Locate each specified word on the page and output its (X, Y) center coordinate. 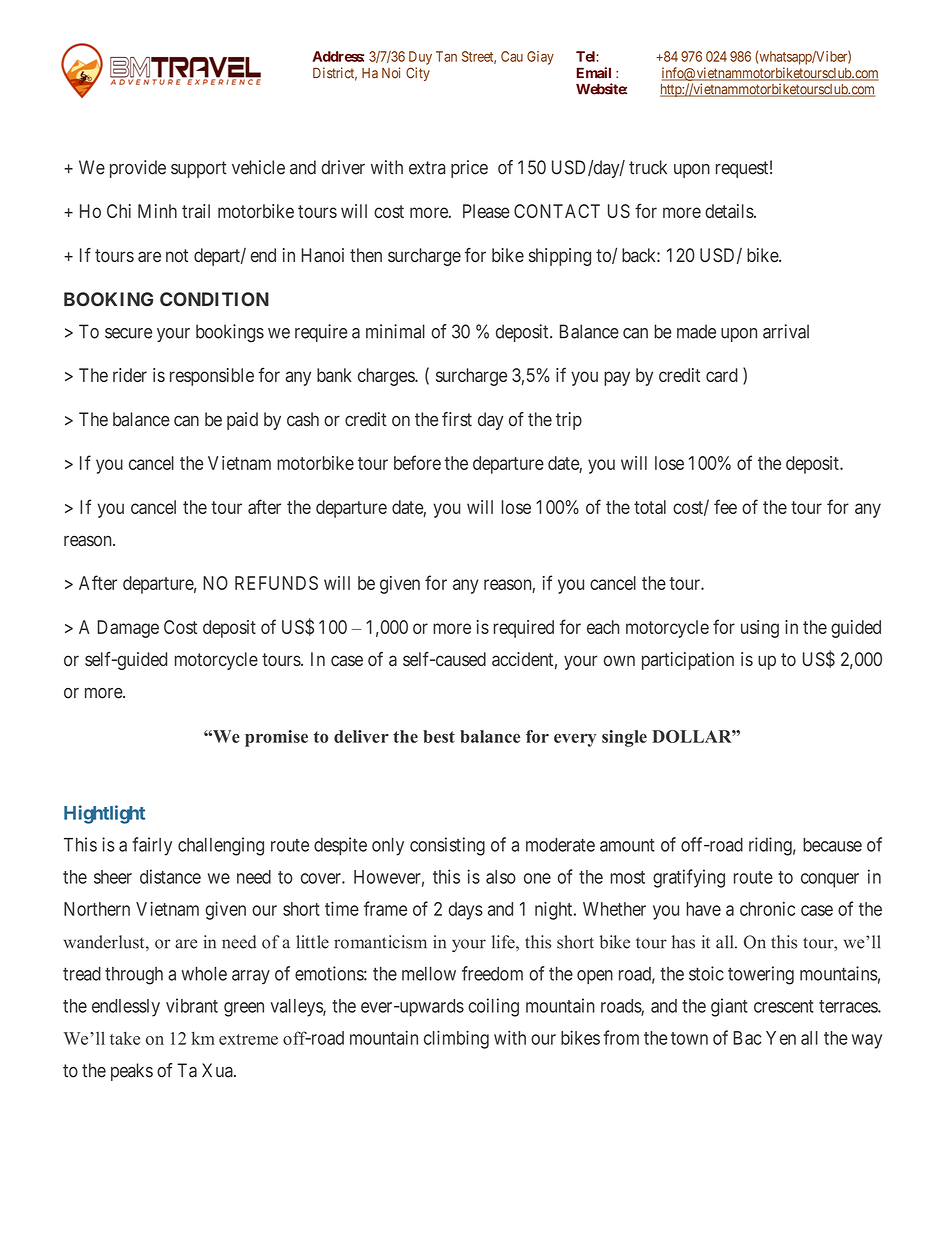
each (603, 627)
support (199, 169)
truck (648, 167)
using (760, 629)
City (418, 74)
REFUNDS (276, 583)
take (125, 1038)
